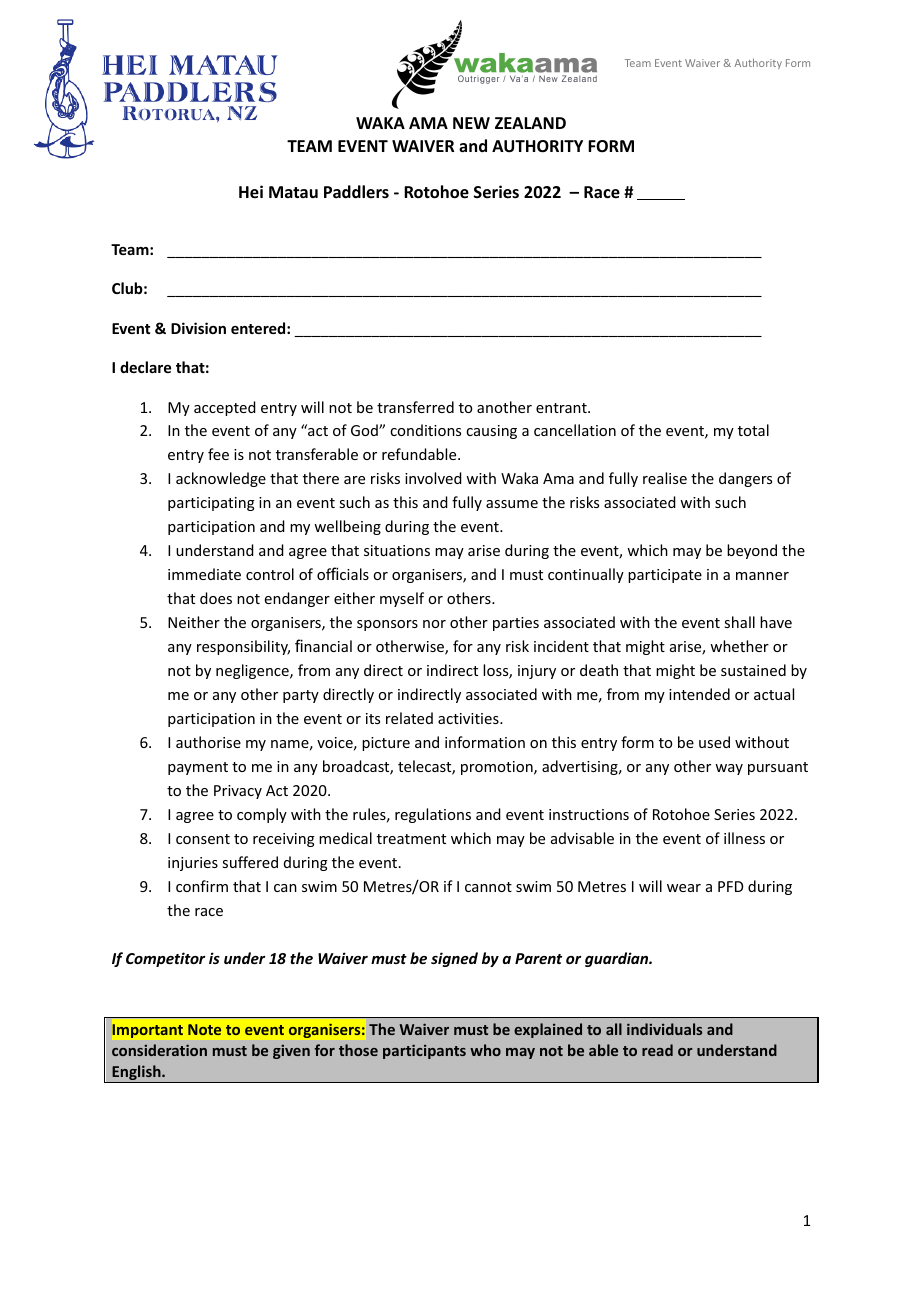  What do you see at coordinates (204, 1029) in the image?
I see `Note` at bounding box center [204, 1029].
